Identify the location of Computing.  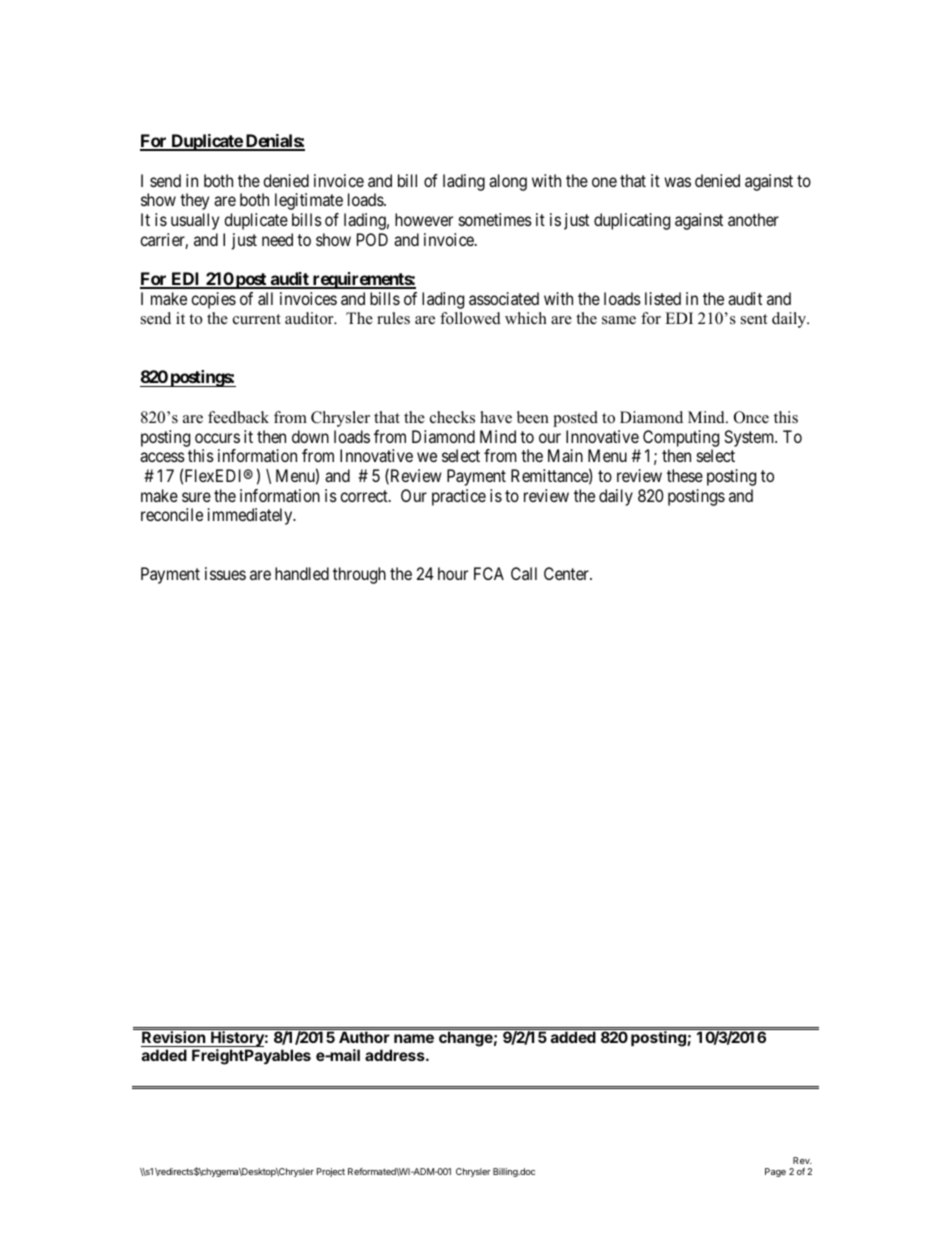
(681, 438).
